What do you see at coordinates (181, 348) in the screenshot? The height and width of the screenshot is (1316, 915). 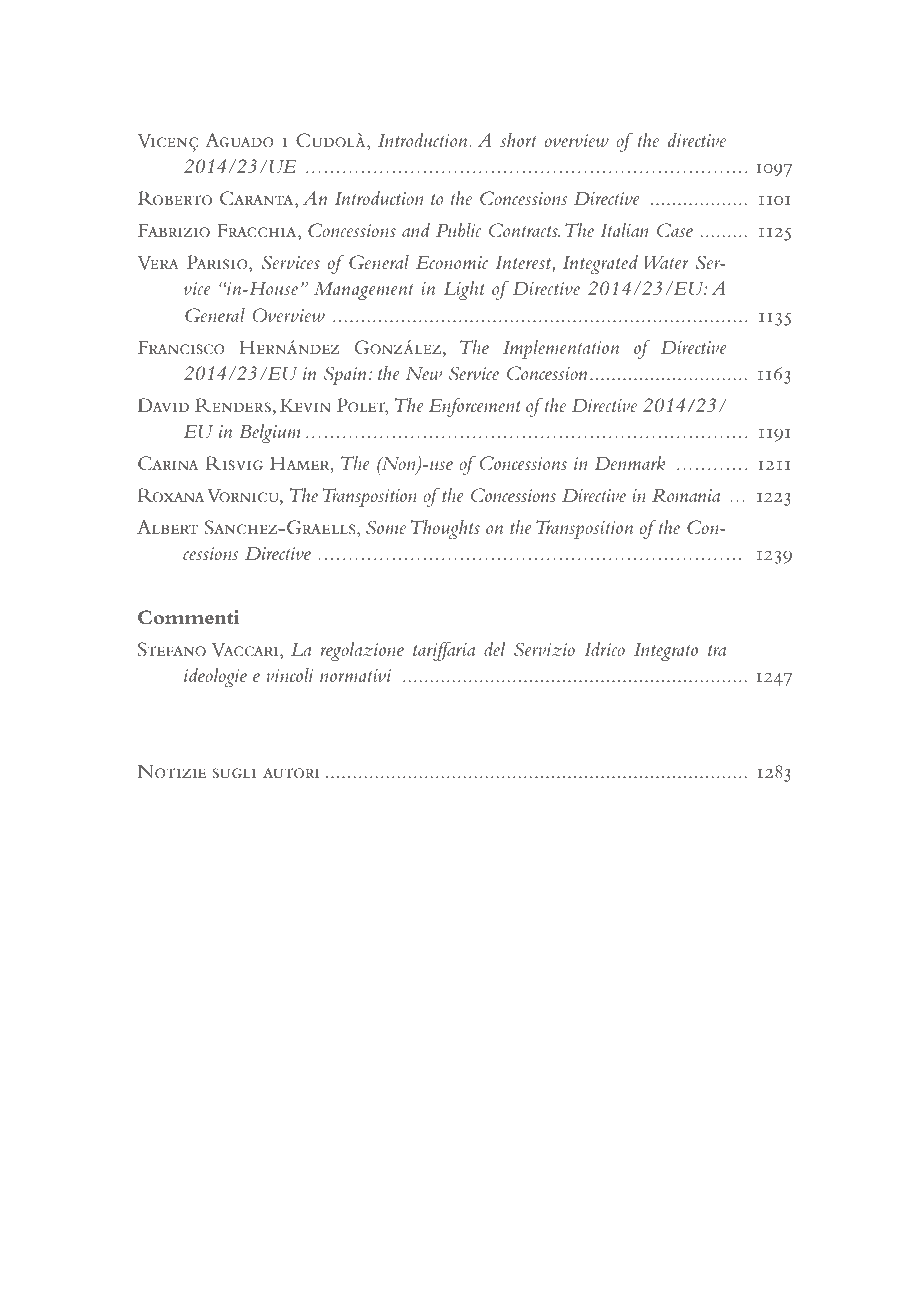 I see `Francisco` at bounding box center [181, 348].
